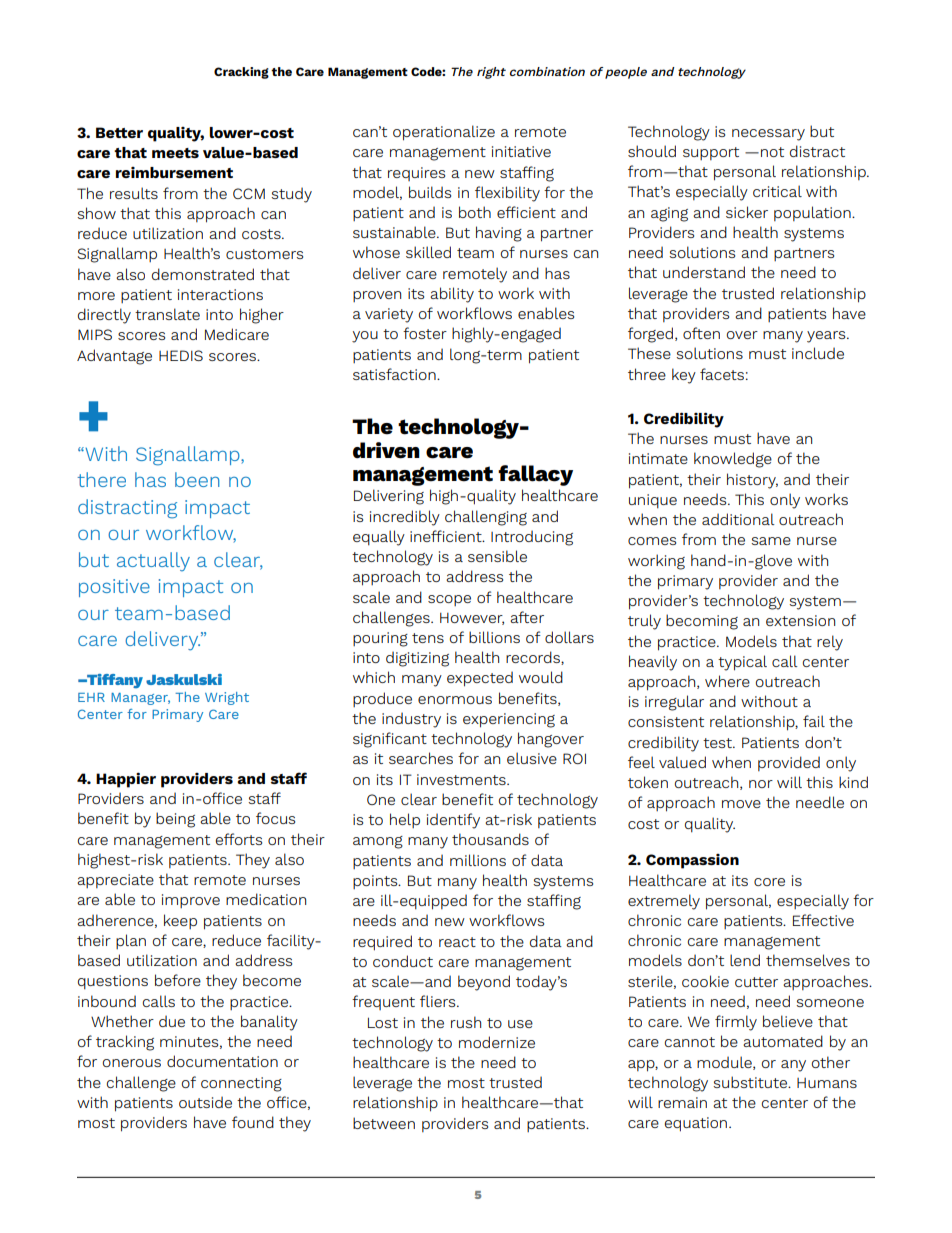  Describe the element at coordinates (197, 479) in the screenshot. I see `been` at that location.
